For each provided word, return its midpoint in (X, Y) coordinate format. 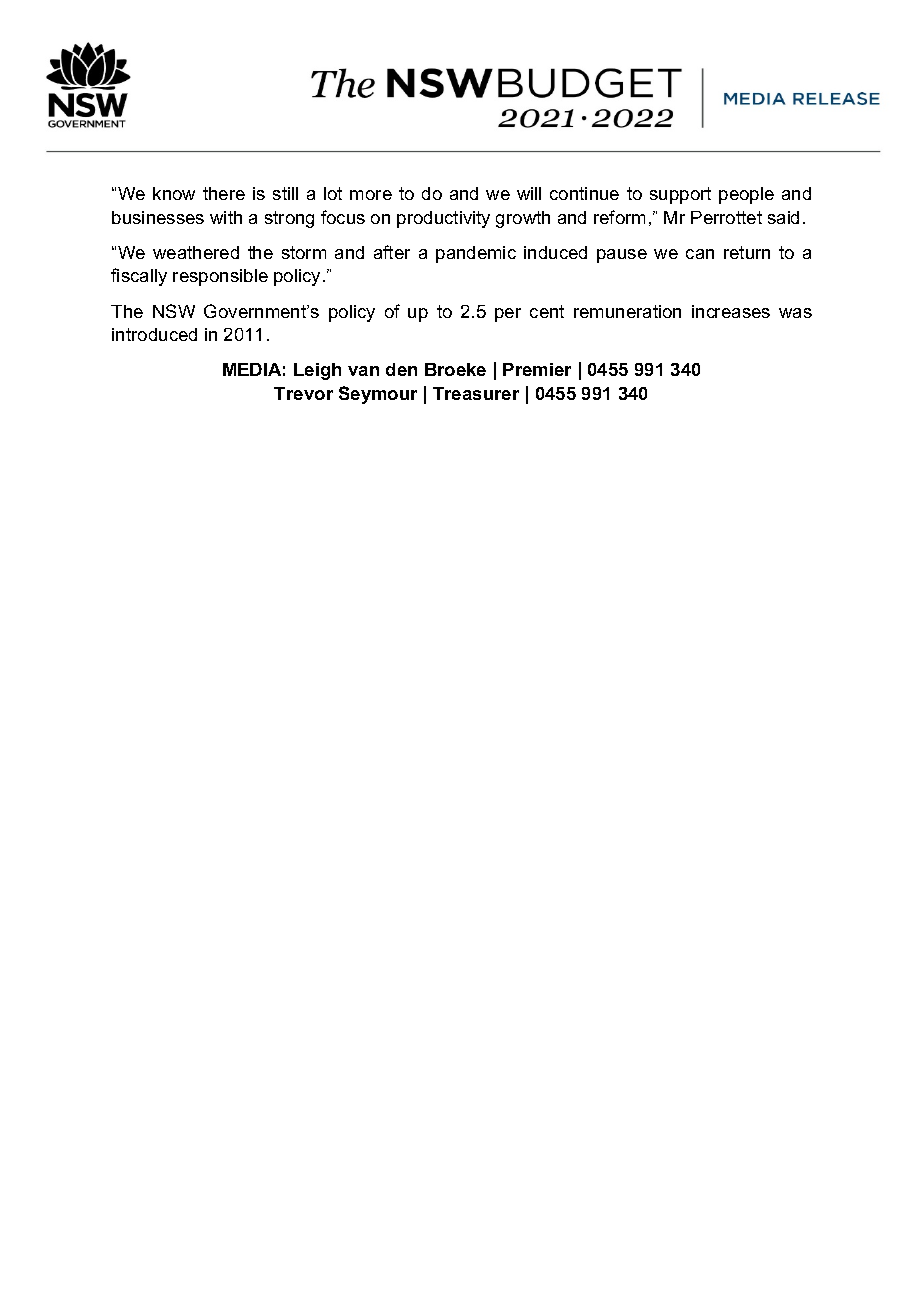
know (174, 193)
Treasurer (476, 393)
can (700, 254)
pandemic (476, 254)
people (746, 195)
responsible (220, 277)
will (529, 193)
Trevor (303, 393)
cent (547, 311)
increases (731, 311)
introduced (154, 334)
